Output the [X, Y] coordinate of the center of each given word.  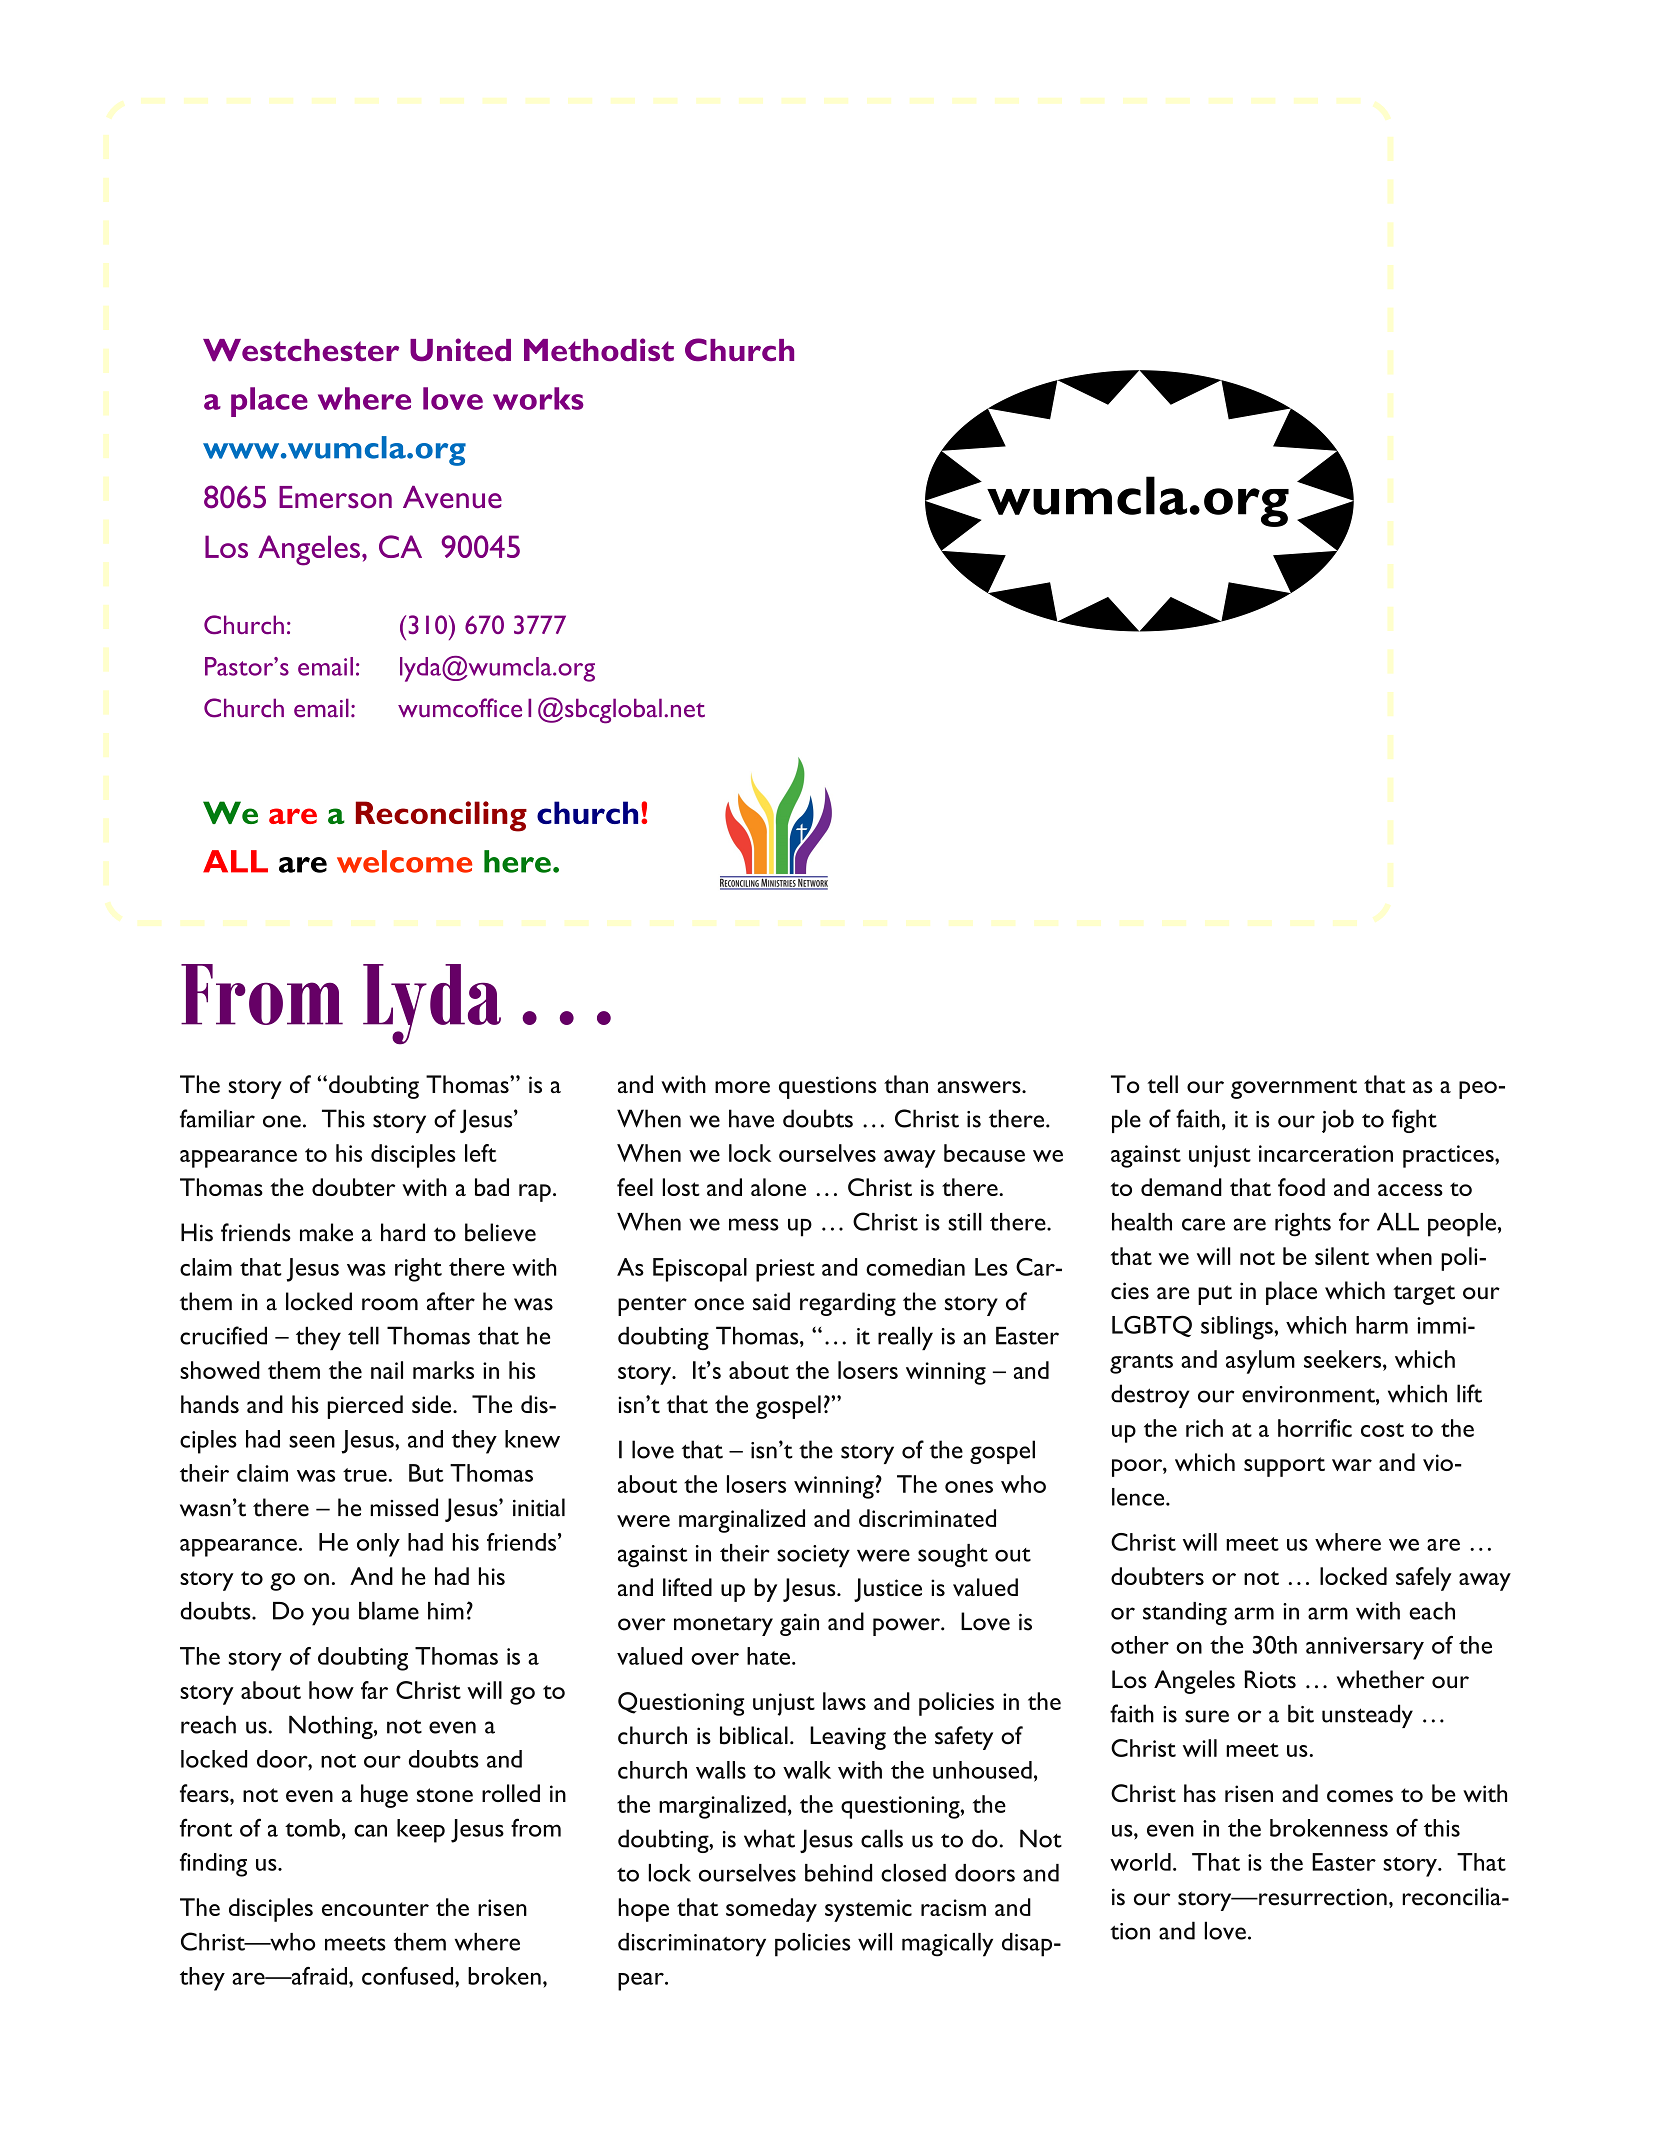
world [1140, 1862]
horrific [1315, 1428]
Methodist [599, 349]
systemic [868, 1910]
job [1338, 1121]
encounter [375, 1909]
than [906, 1084]
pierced [365, 1407]
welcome [404, 861]
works [538, 398]
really [905, 1338]
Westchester [301, 350]
